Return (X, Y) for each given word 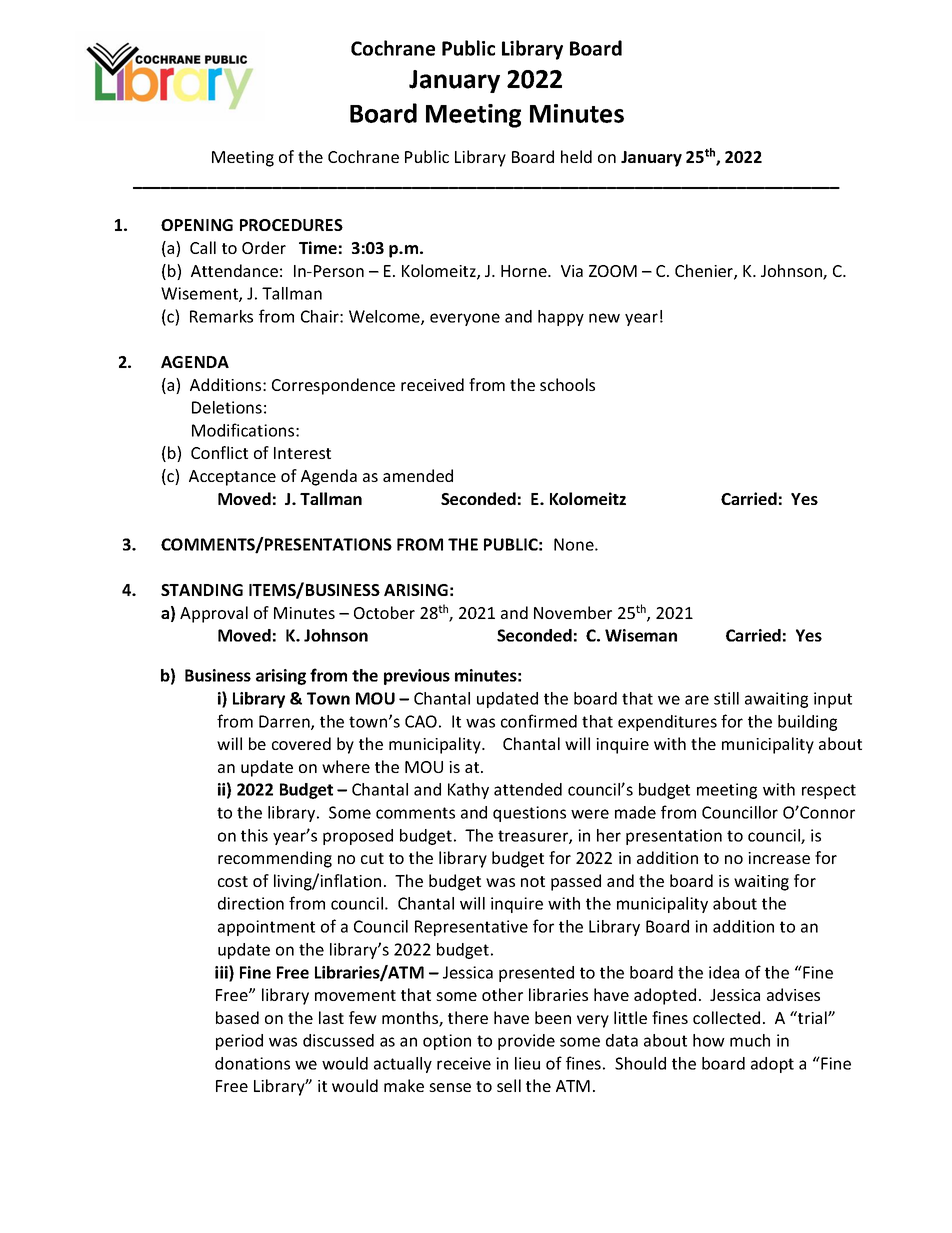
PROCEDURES (291, 225)
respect (829, 791)
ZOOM (613, 271)
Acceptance (232, 478)
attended (528, 789)
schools (567, 384)
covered (301, 743)
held (576, 156)
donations (252, 1063)
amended (418, 475)
